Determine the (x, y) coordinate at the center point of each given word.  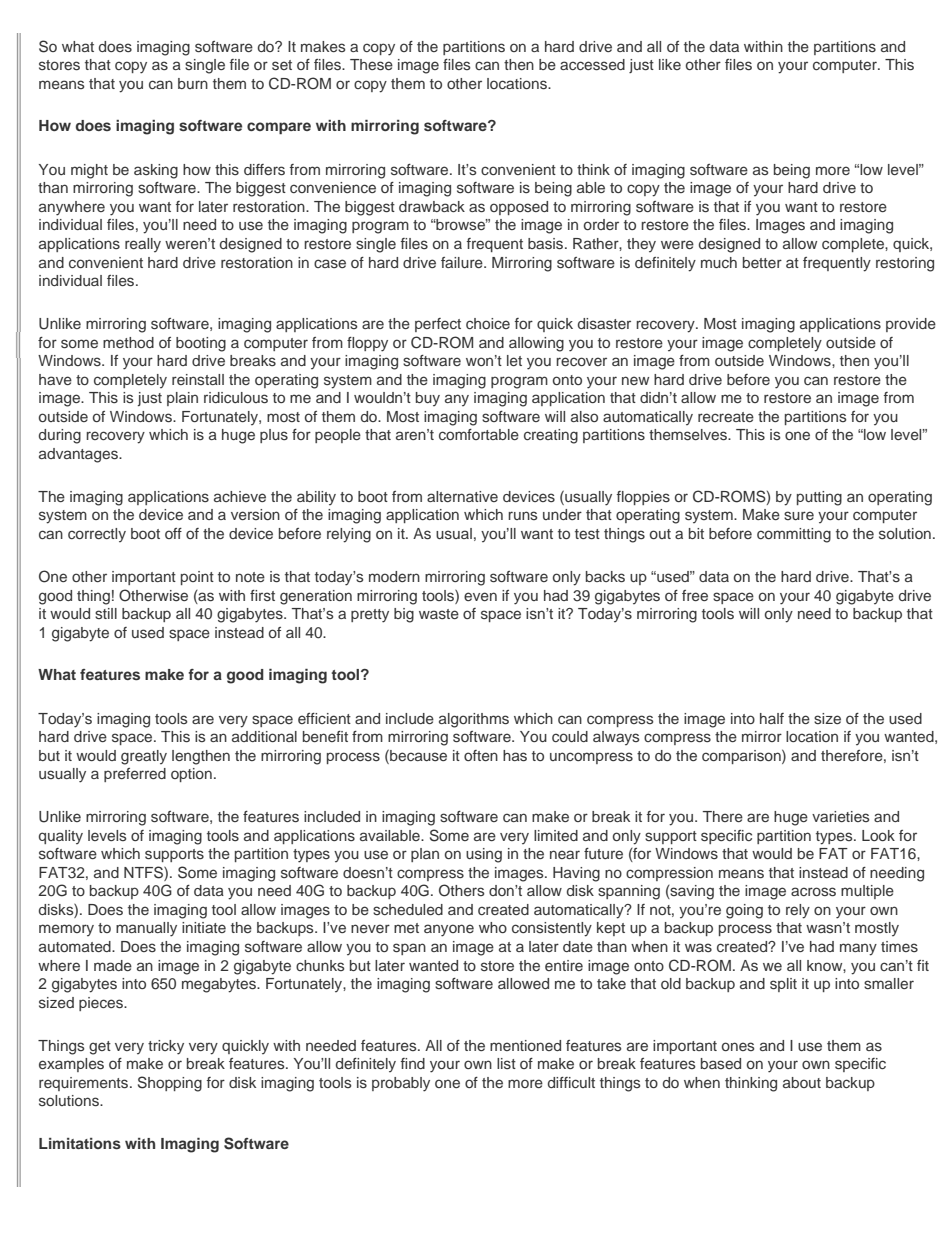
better (762, 262)
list (506, 1063)
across (813, 892)
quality (61, 837)
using (484, 855)
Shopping (170, 1084)
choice (488, 323)
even (480, 596)
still (106, 613)
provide (911, 325)
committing (794, 535)
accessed (592, 65)
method (128, 342)
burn (193, 83)
